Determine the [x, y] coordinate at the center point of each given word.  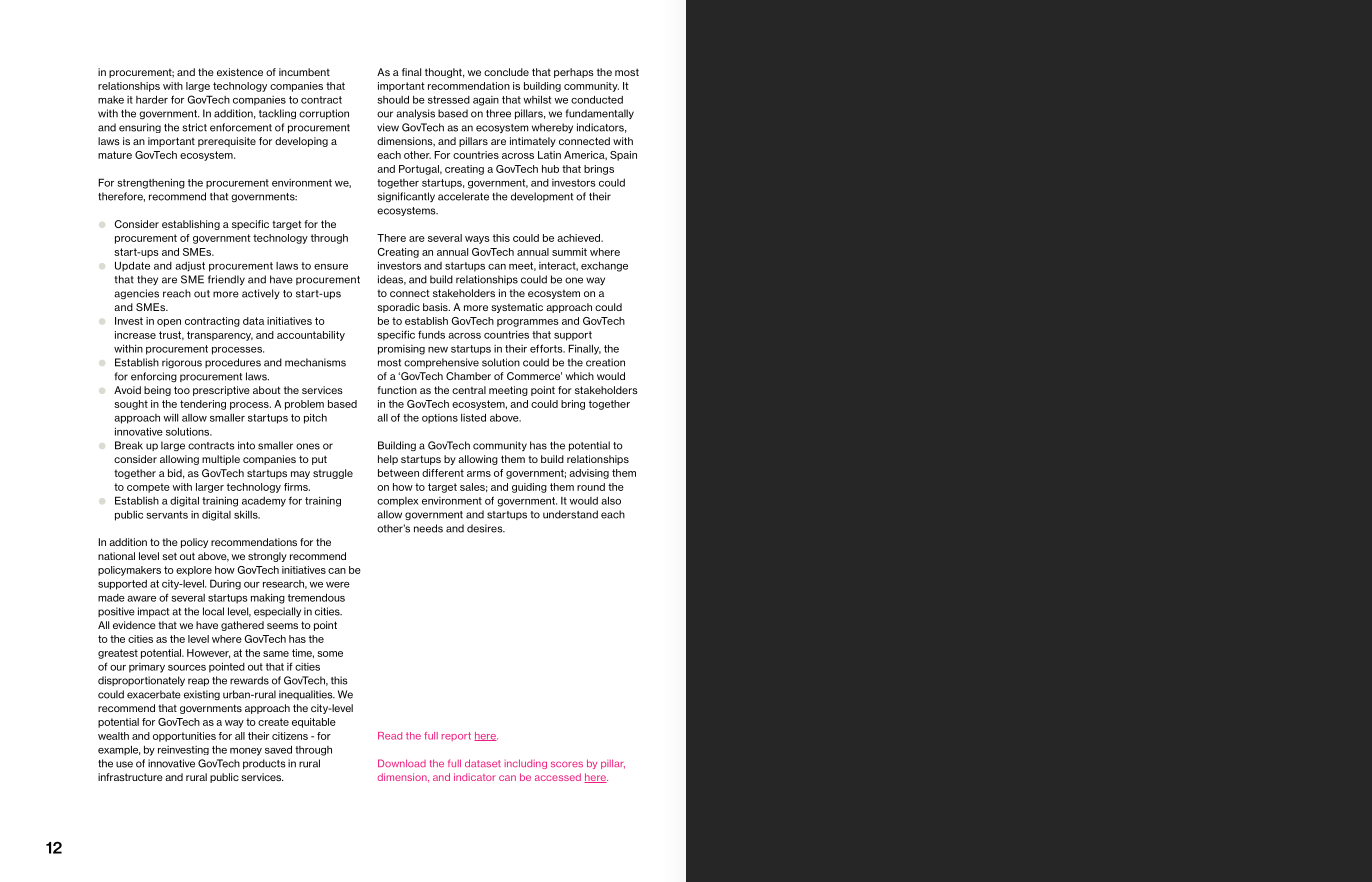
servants [167, 515]
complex [398, 502]
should [393, 99]
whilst [537, 99]
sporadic [398, 308]
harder [152, 99]
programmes [528, 323]
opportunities [184, 737]
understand [570, 514]
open [169, 323]
